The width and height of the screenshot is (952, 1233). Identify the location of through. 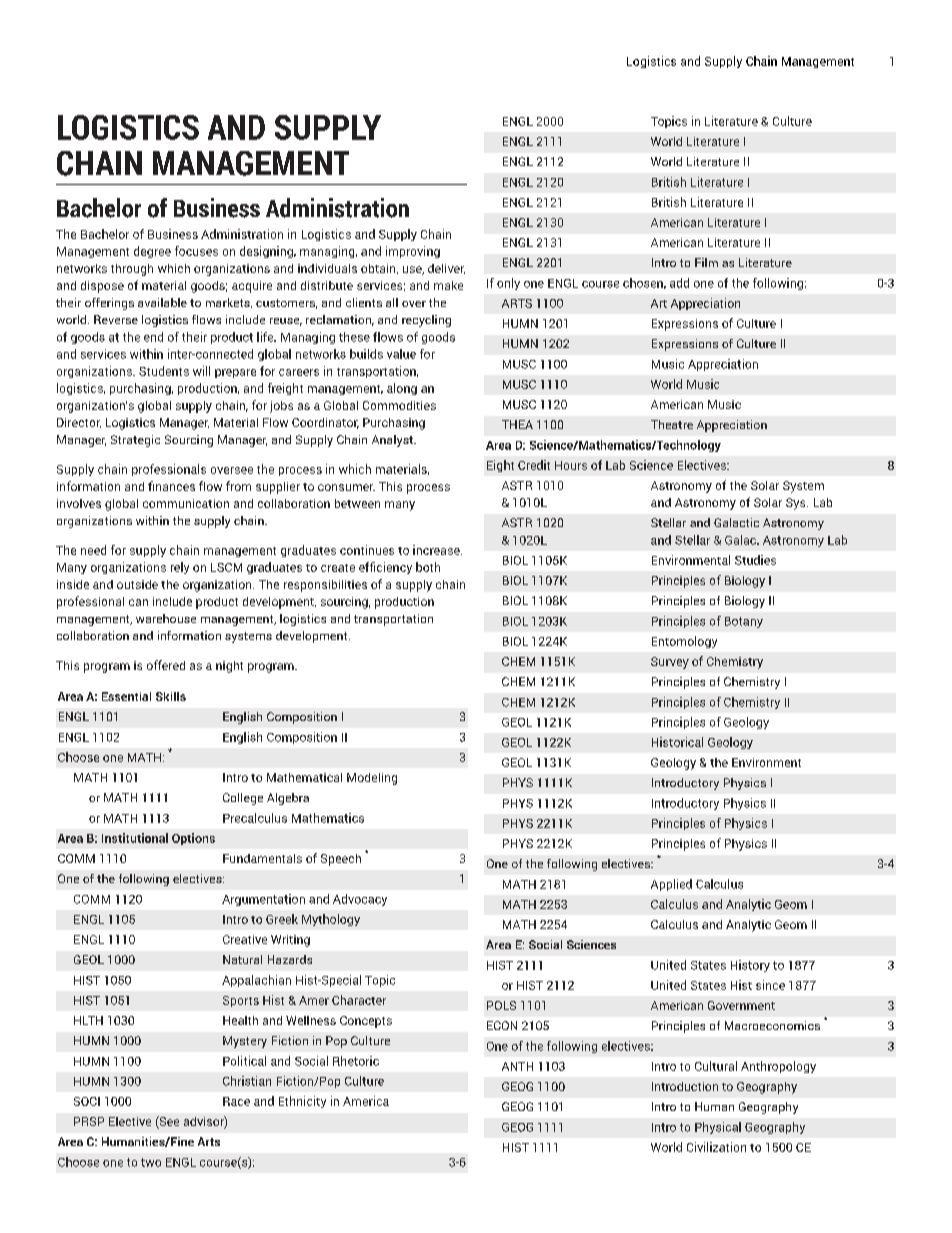
(132, 270).
